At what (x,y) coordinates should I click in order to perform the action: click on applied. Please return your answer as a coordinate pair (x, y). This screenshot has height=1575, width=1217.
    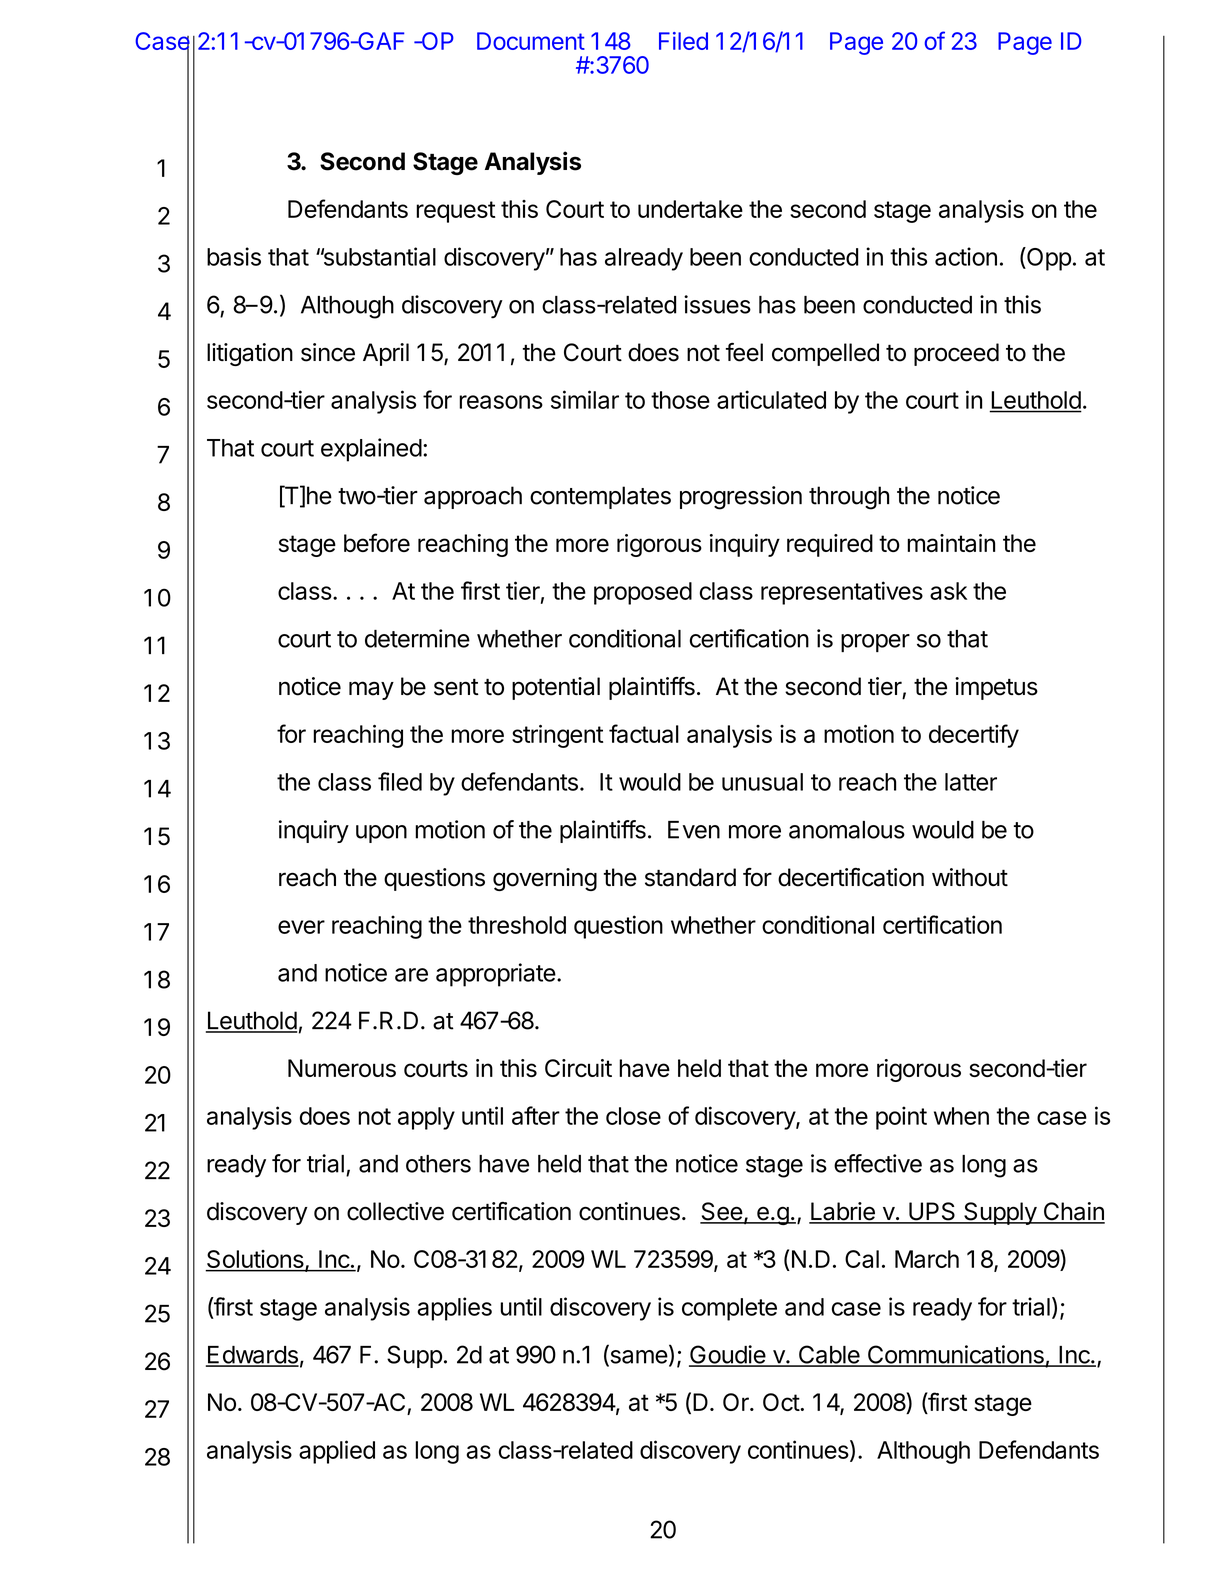
    Looking at the image, I should click on (337, 1452).
